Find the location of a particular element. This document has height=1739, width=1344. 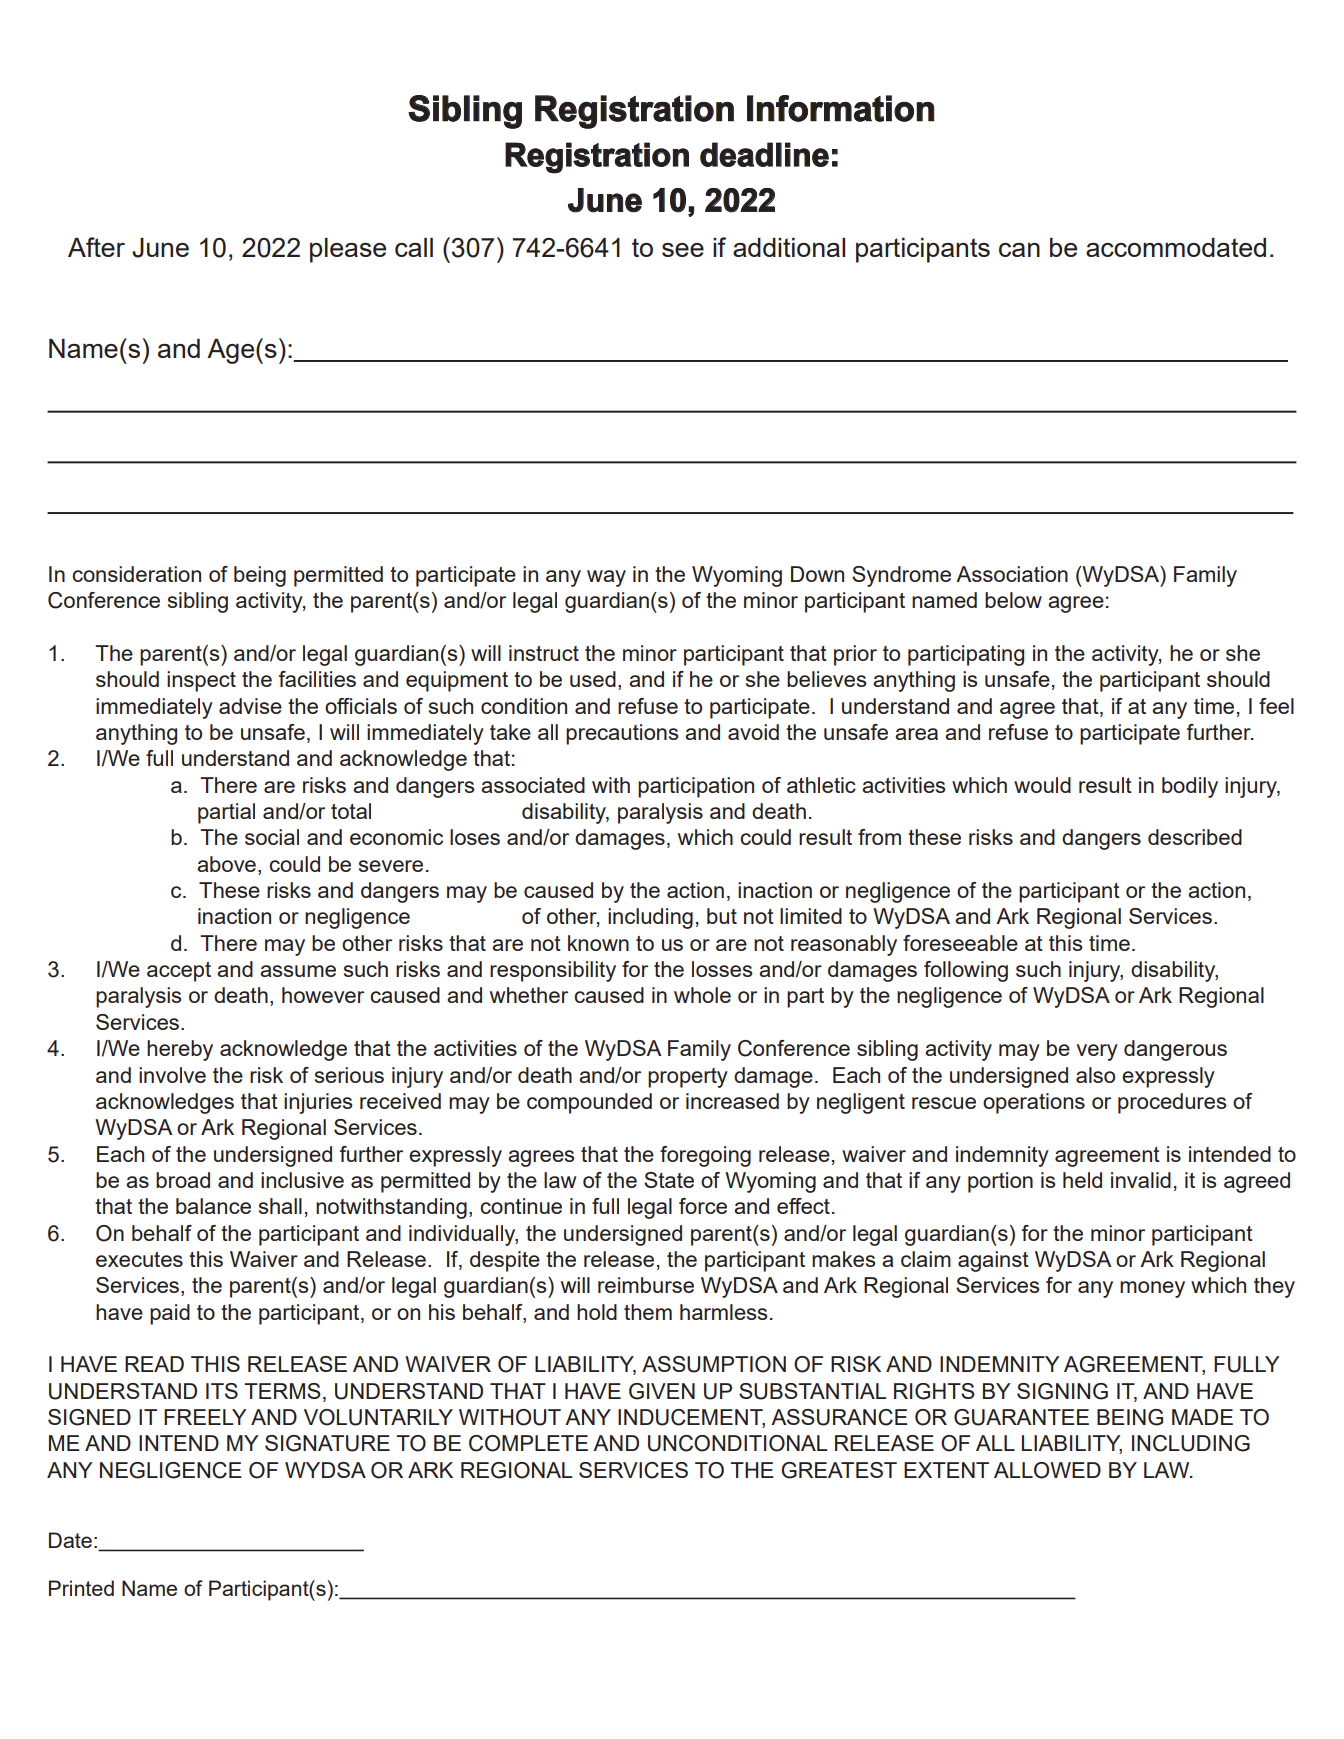

but is located at coordinates (722, 916).
